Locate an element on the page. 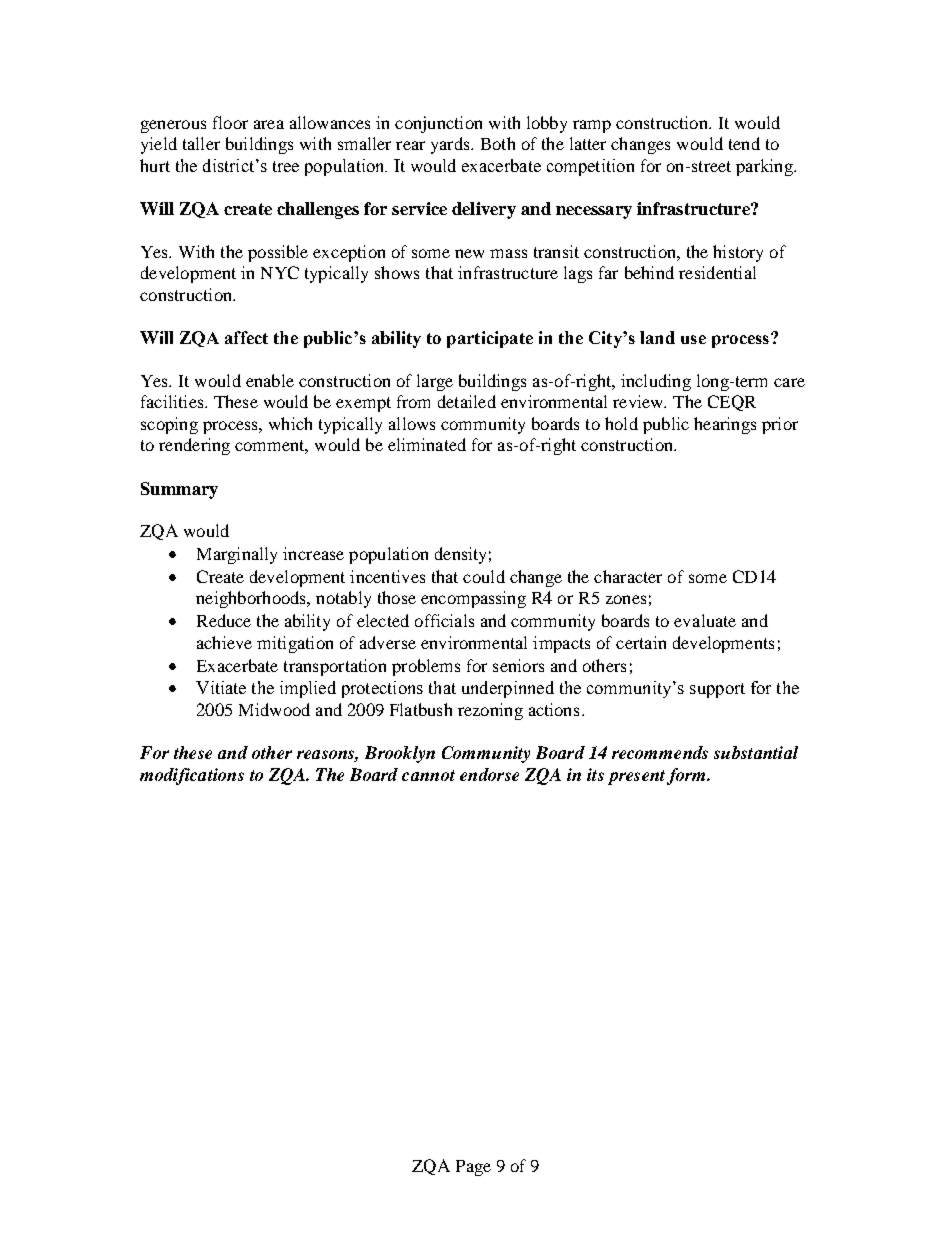 This page has height=1233, width=952. taller is located at coordinates (201, 143).
